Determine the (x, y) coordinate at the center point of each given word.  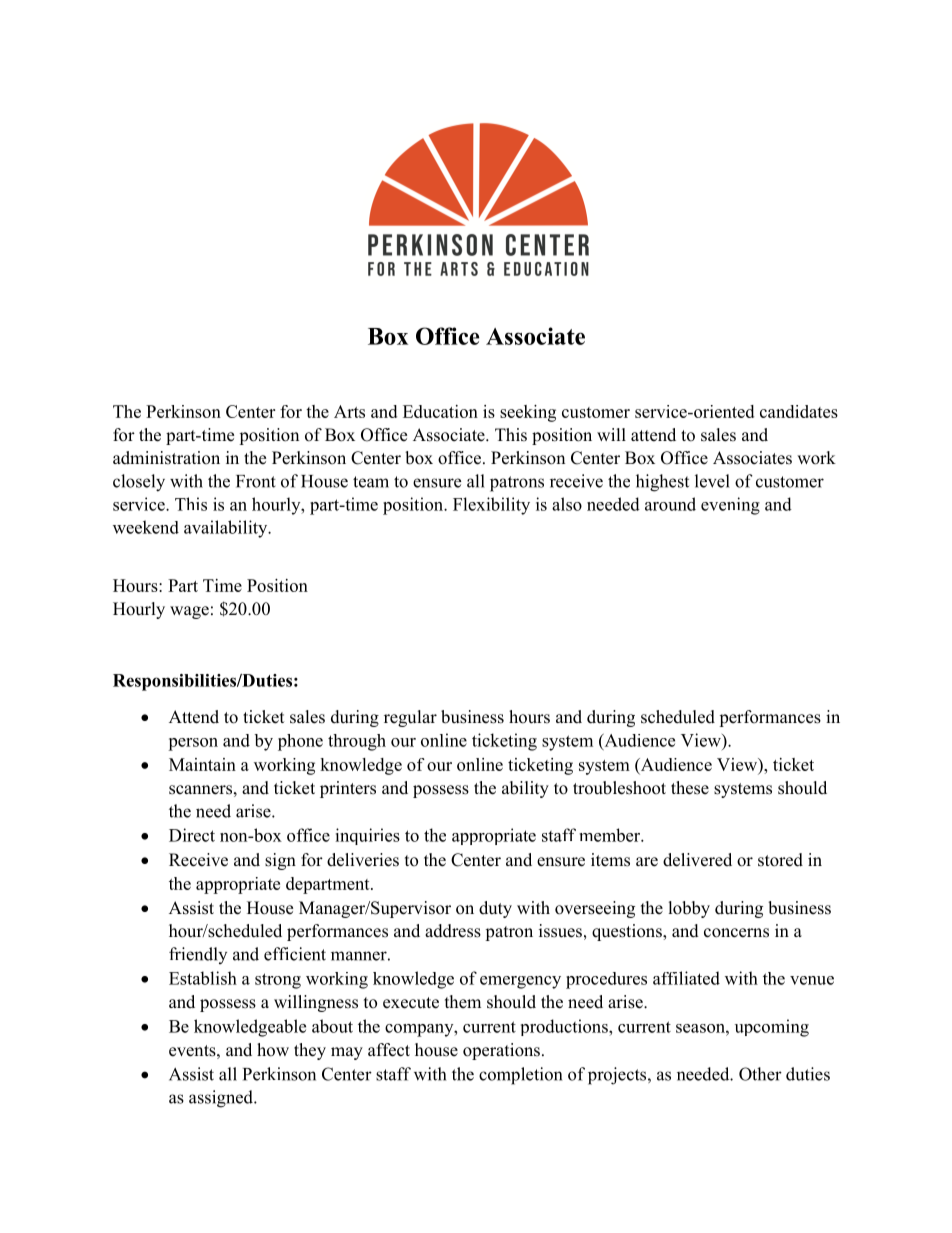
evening (730, 506)
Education (440, 411)
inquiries (367, 836)
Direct (192, 835)
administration (166, 458)
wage (189, 612)
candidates (799, 411)
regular (410, 718)
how (273, 1050)
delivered (697, 860)
